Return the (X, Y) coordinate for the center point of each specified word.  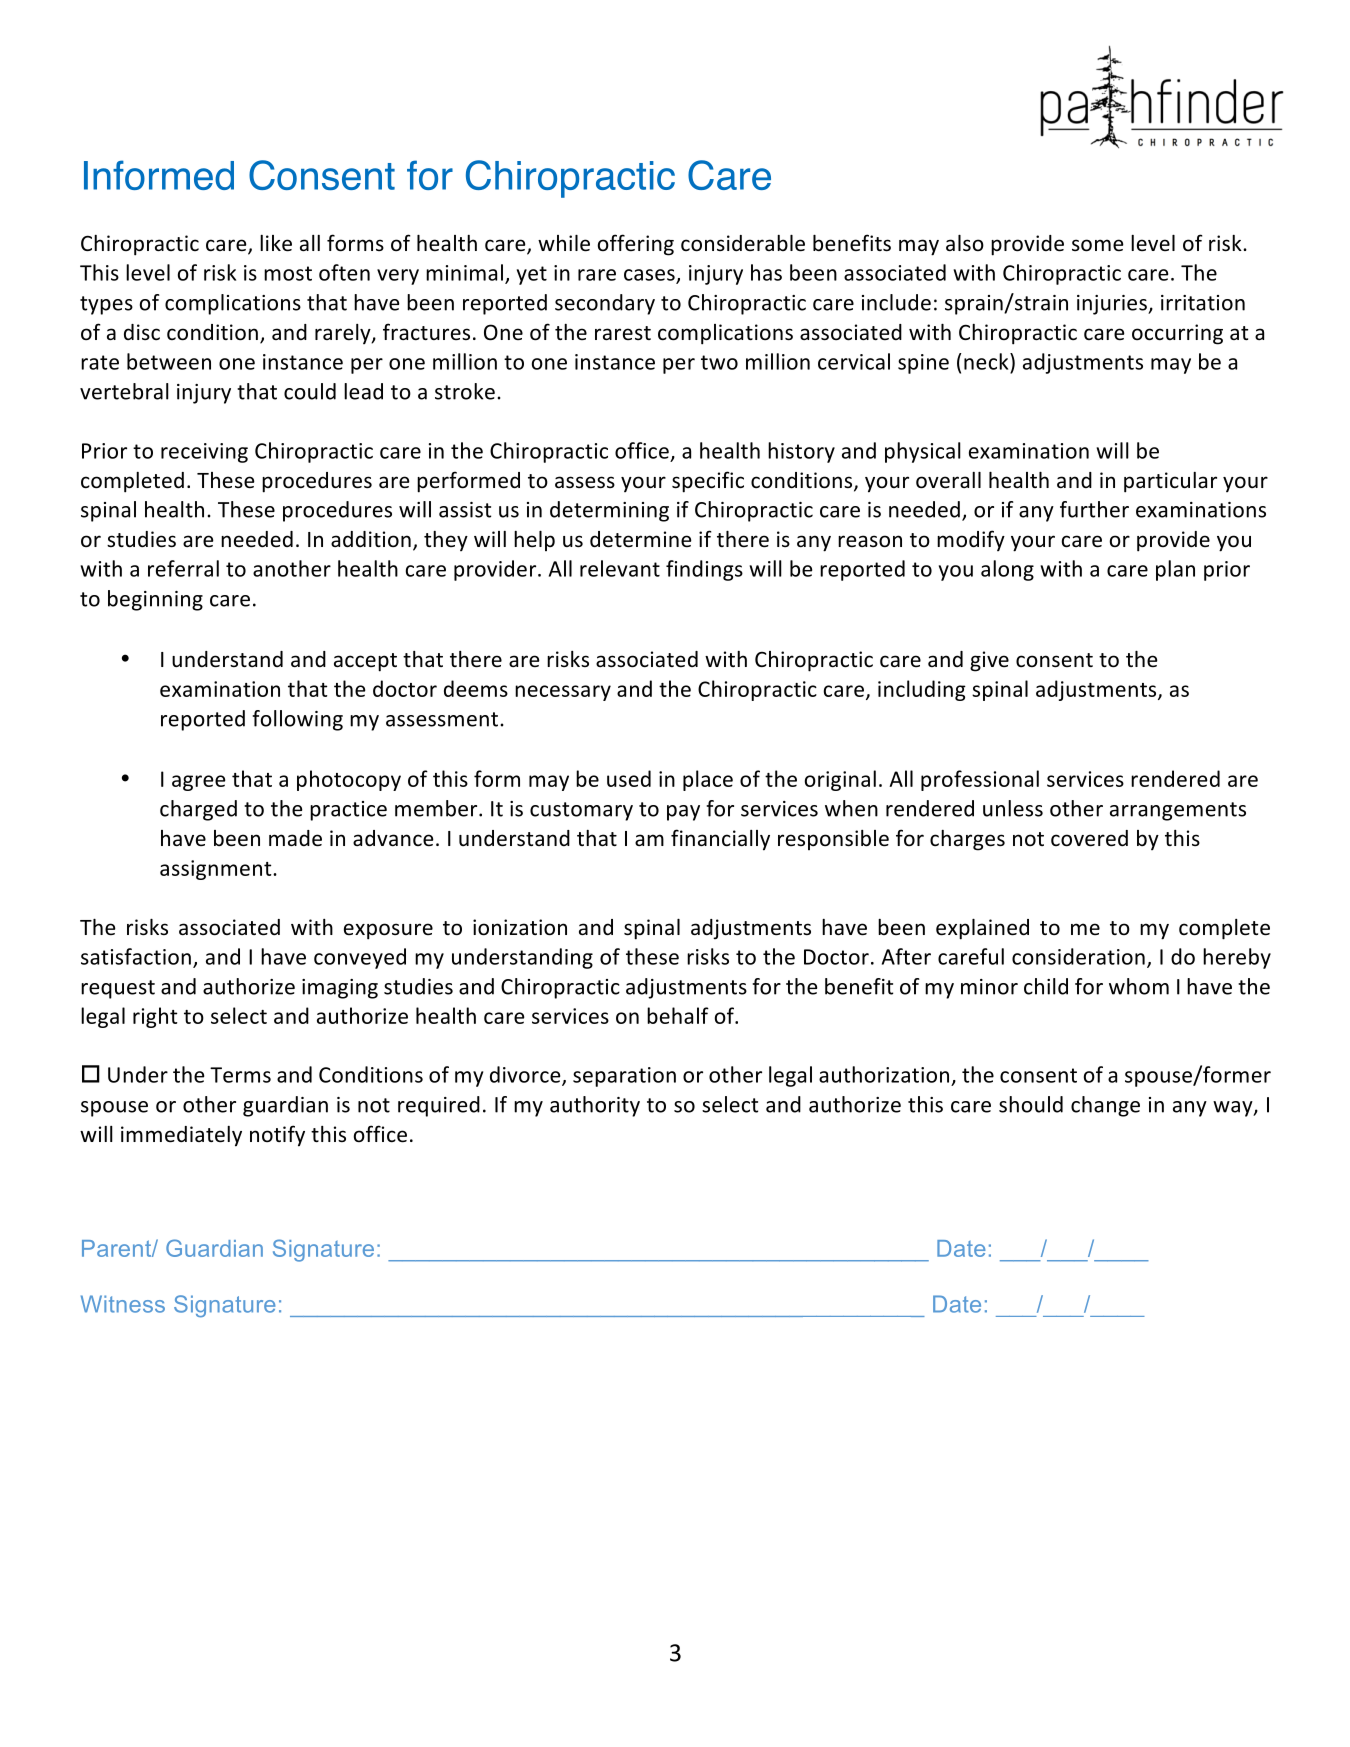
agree (199, 783)
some (1098, 245)
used (629, 778)
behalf (678, 1015)
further (1094, 509)
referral (183, 568)
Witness (123, 1304)
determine (641, 539)
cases (650, 276)
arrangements (1178, 811)
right (155, 1017)
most (288, 273)
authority (595, 1106)
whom (1139, 986)
